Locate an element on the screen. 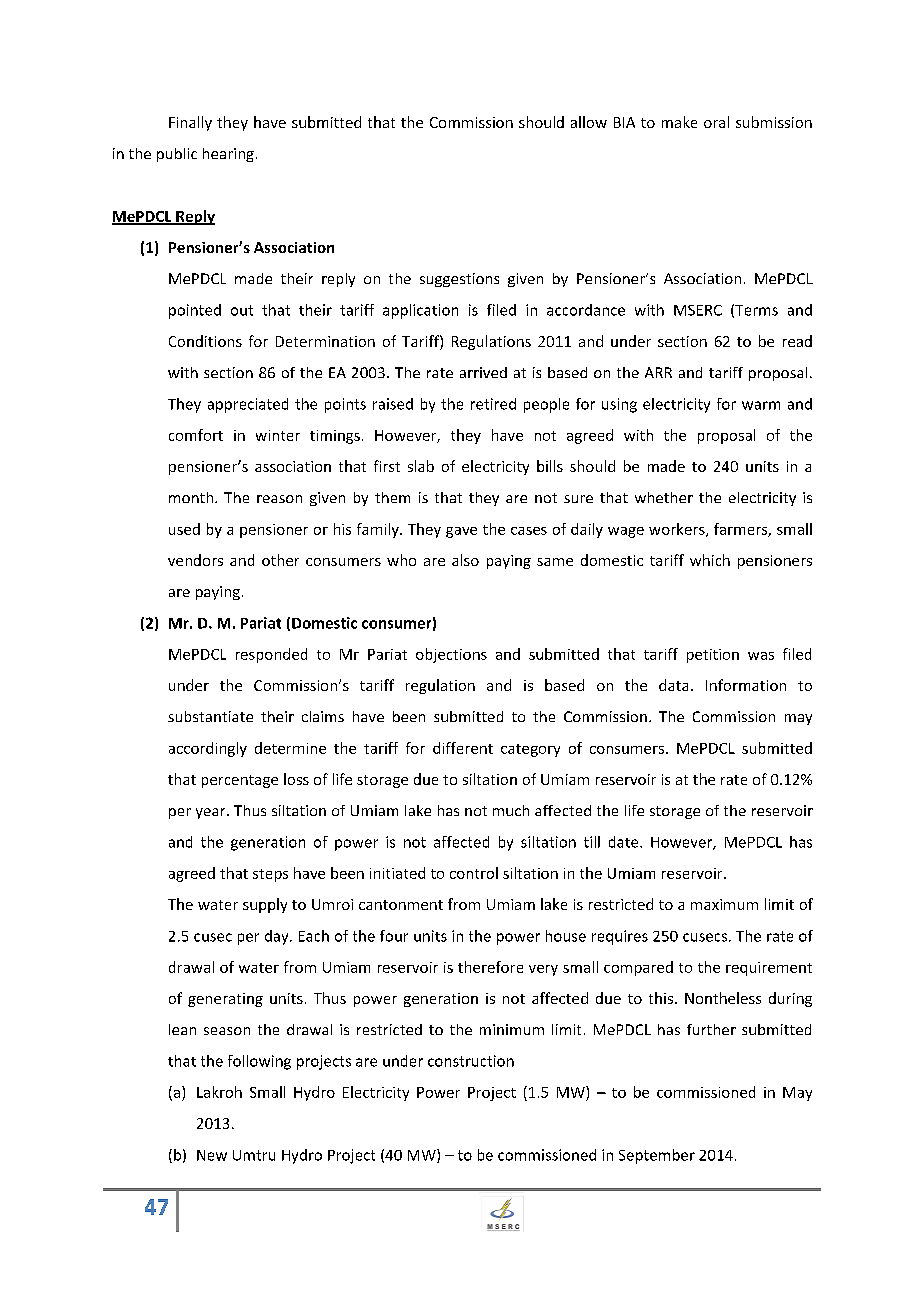  percentage is located at coordinates (240, 781).
